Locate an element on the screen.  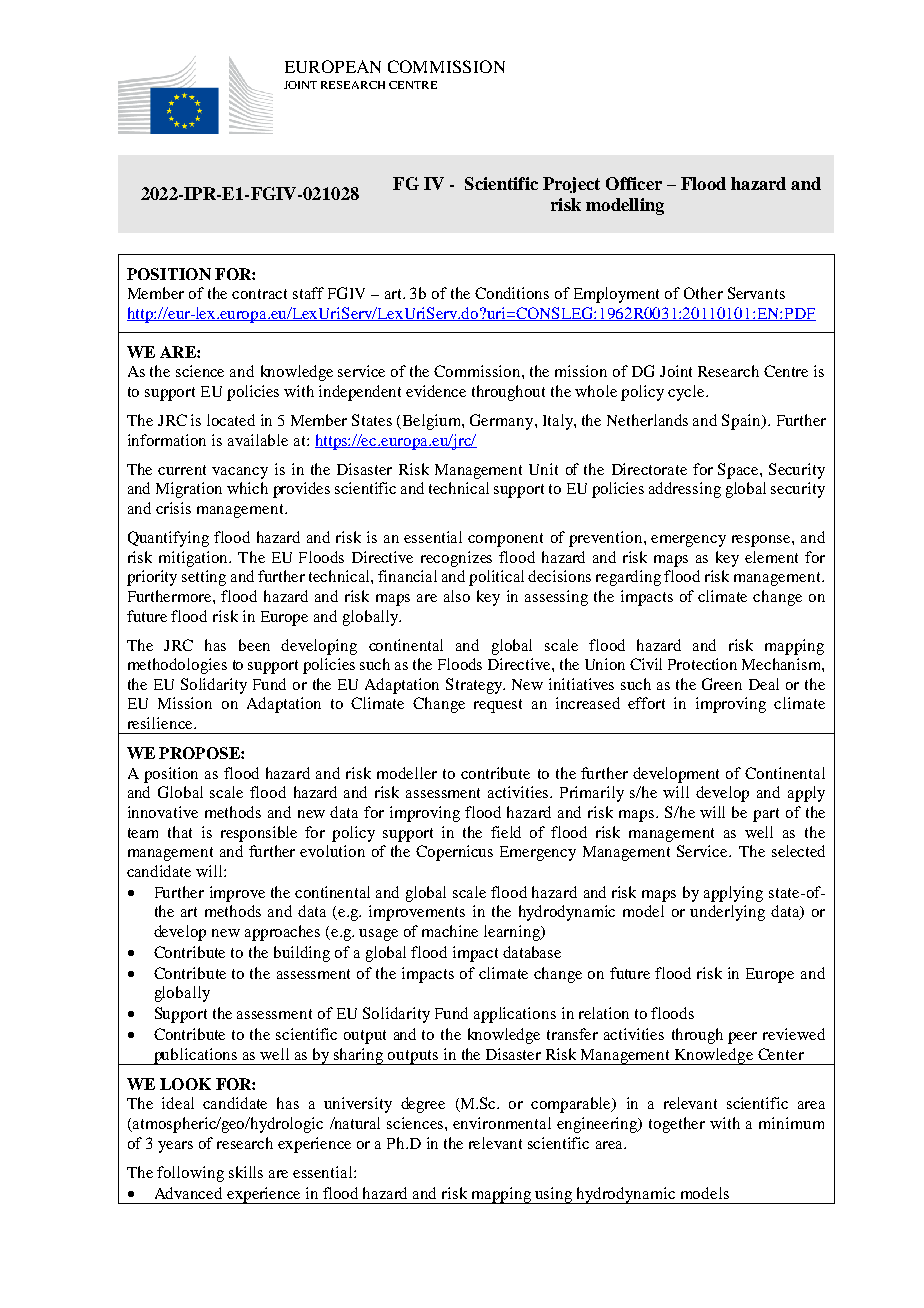
element is located at coordinates (771, 557).
